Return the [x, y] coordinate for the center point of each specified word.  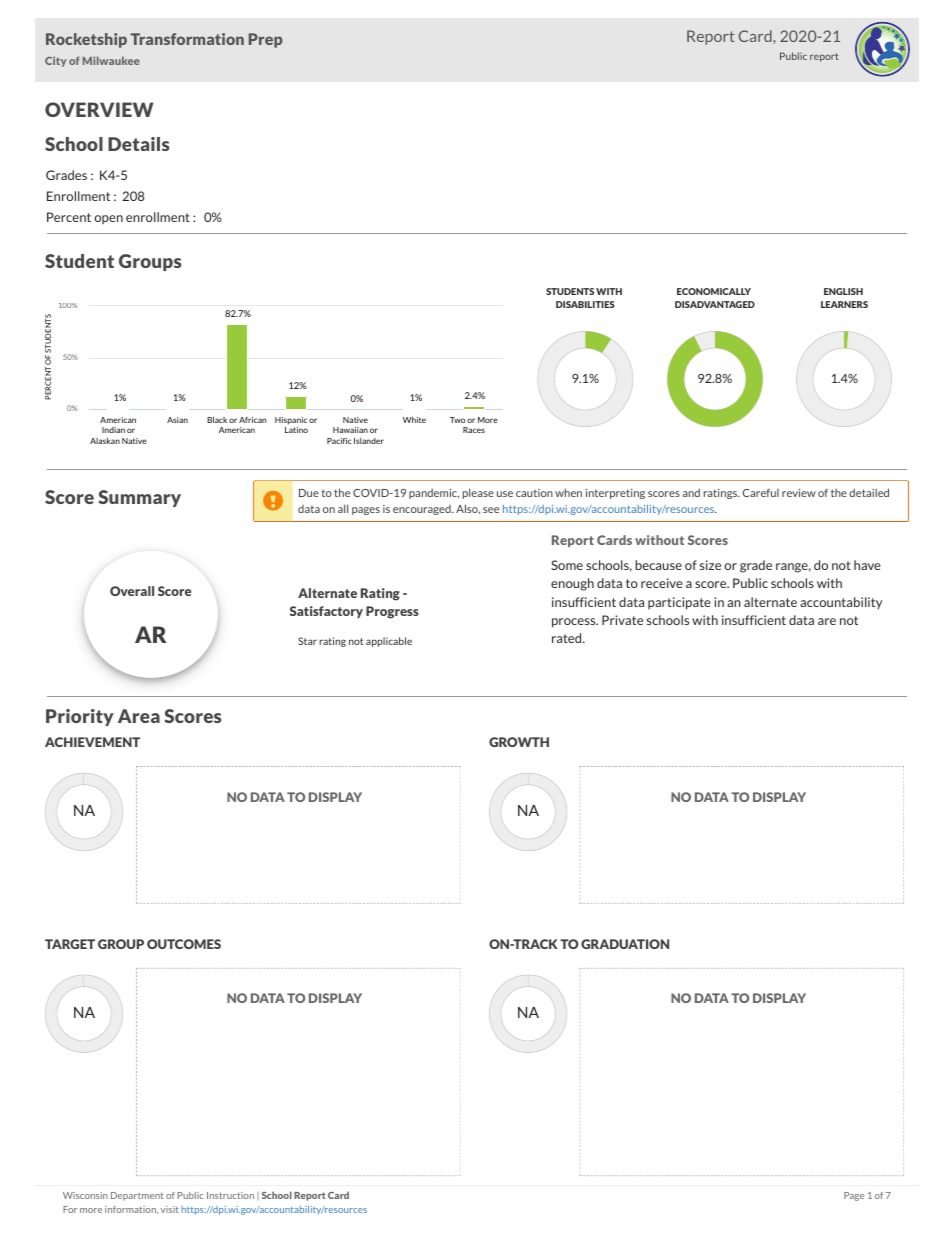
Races [474, 430]
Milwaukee [111, 60]
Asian [177, 420]
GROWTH [519, 742]
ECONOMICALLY [714, 291]
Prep [265, 40]
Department [137, 1196]
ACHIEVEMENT [92, 742]
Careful [761, 493]
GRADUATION [625, 944]
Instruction [230, 1195]
